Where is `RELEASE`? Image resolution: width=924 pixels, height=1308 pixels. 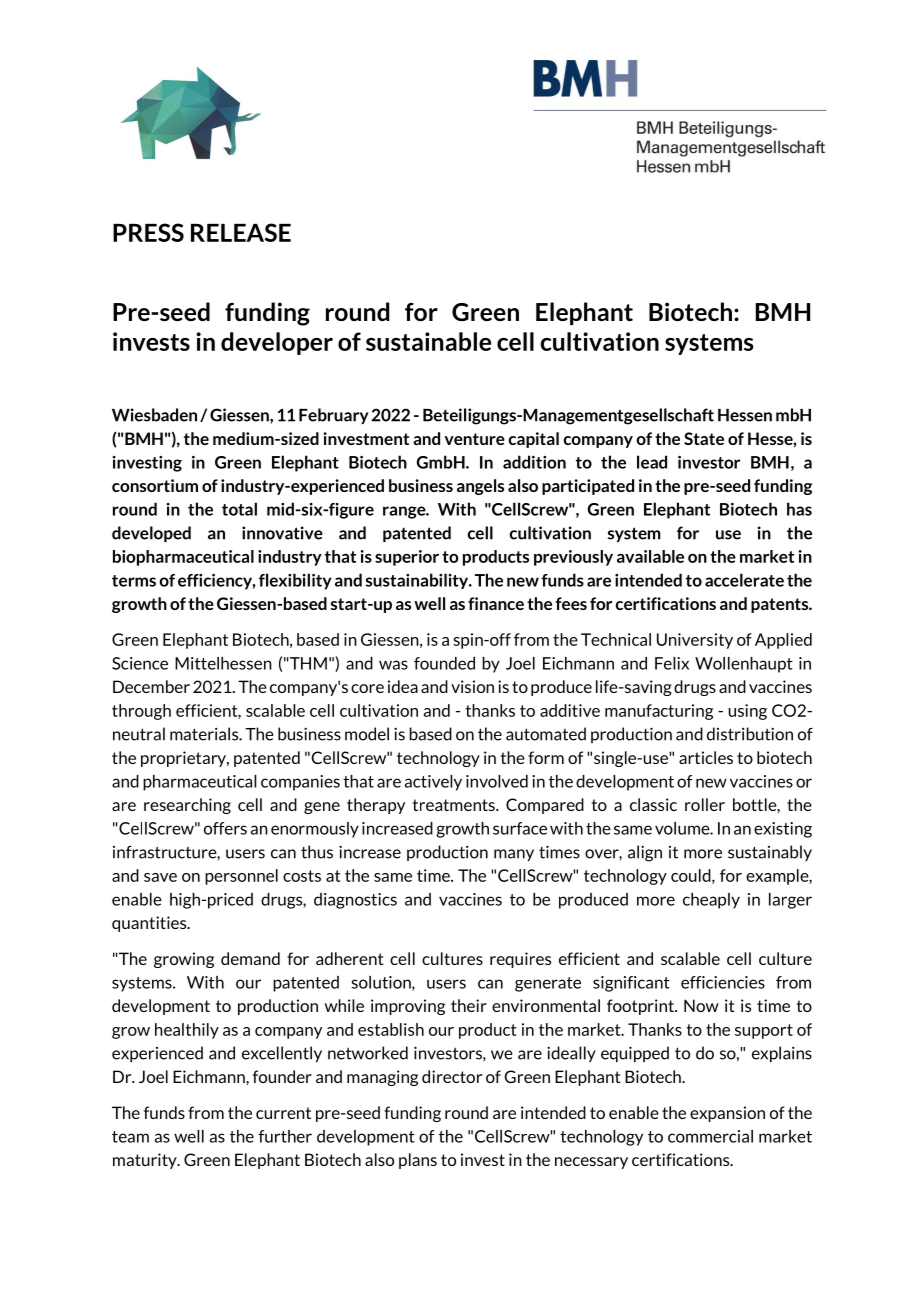 RELEASE is located at coordinates (241, 232).
